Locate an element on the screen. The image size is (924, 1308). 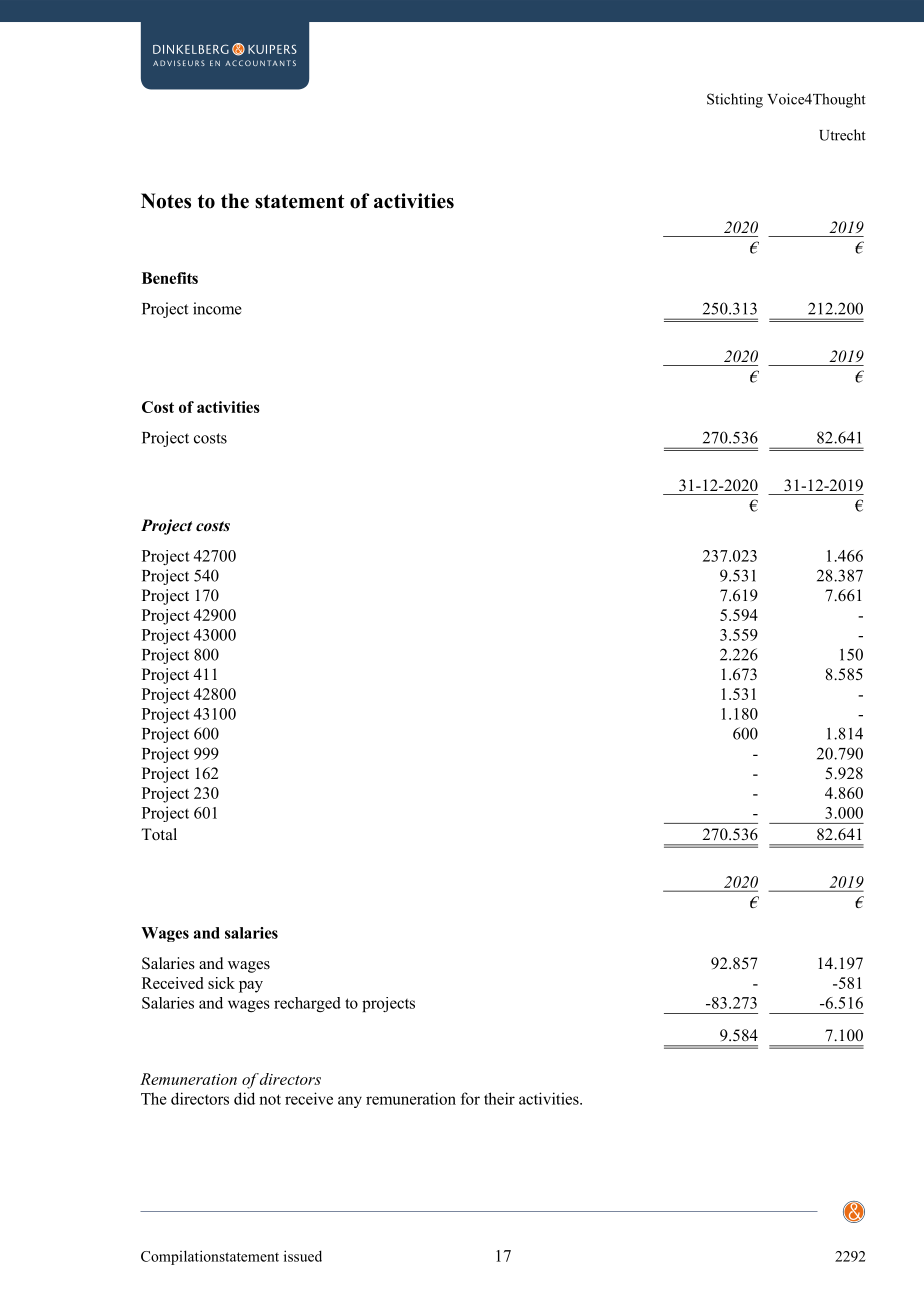
their is located at coordinates (499, 1098).
